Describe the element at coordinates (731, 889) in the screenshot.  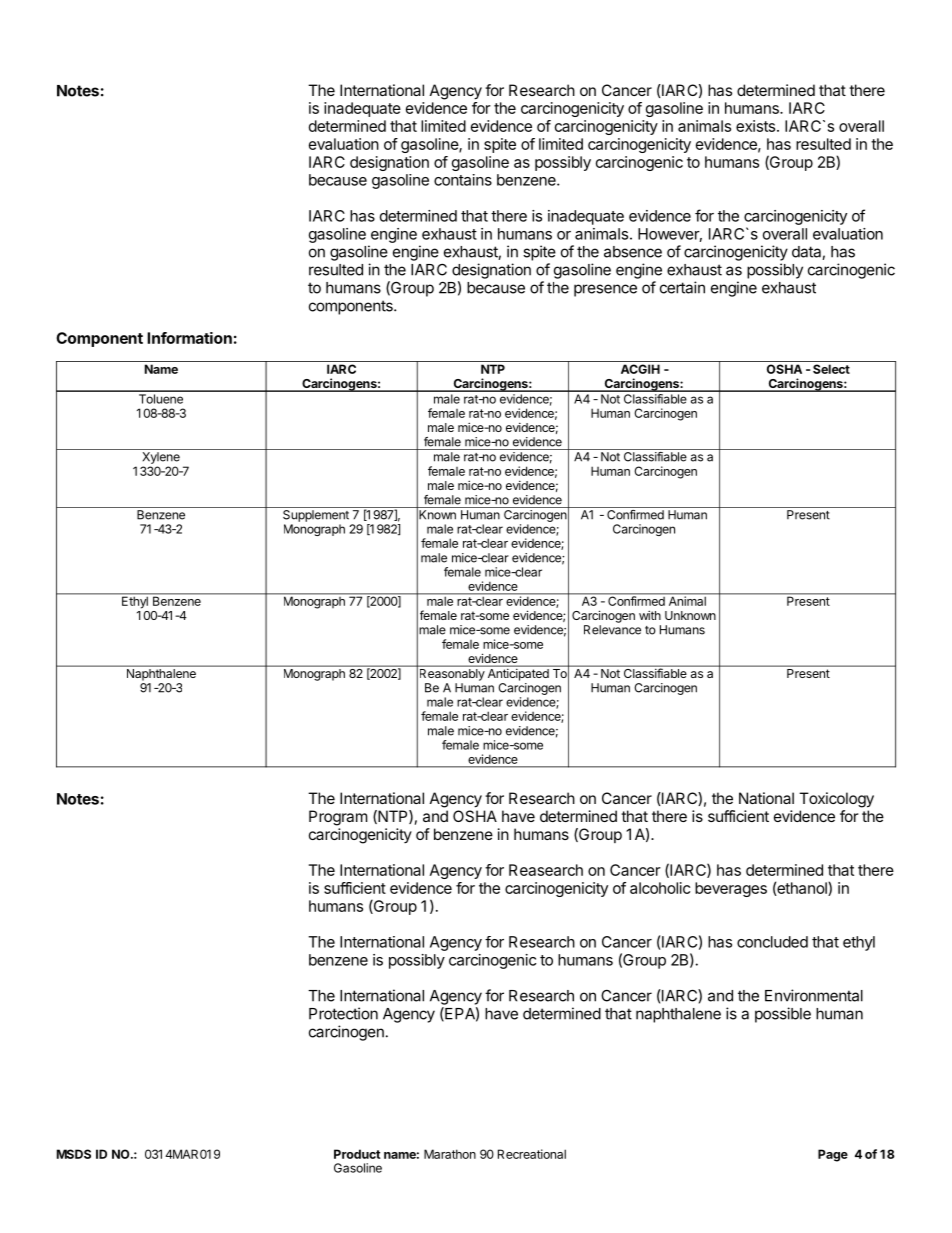
I see `beverages` at that location.
